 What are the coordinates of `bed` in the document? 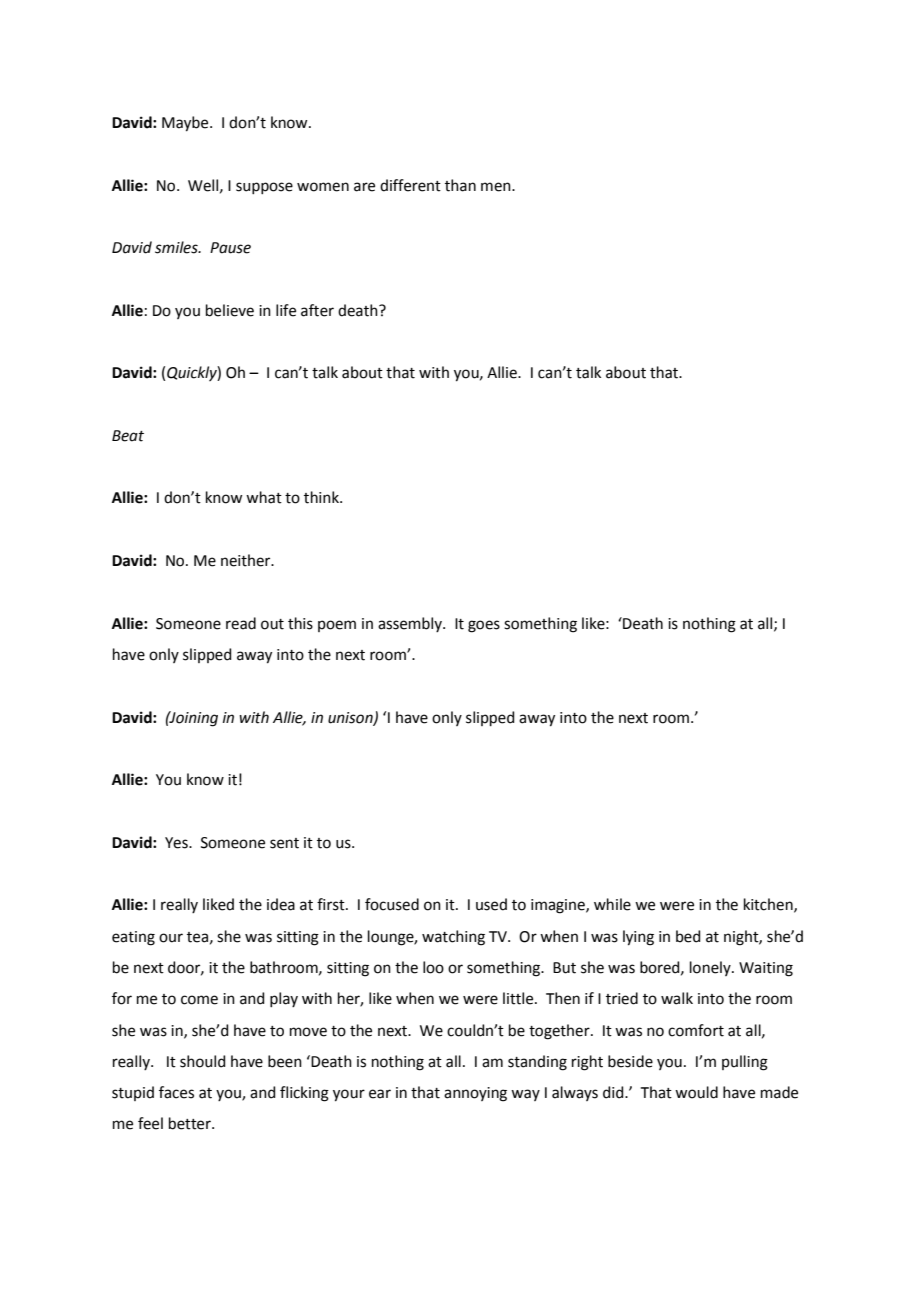 It's located at (688, 936).
